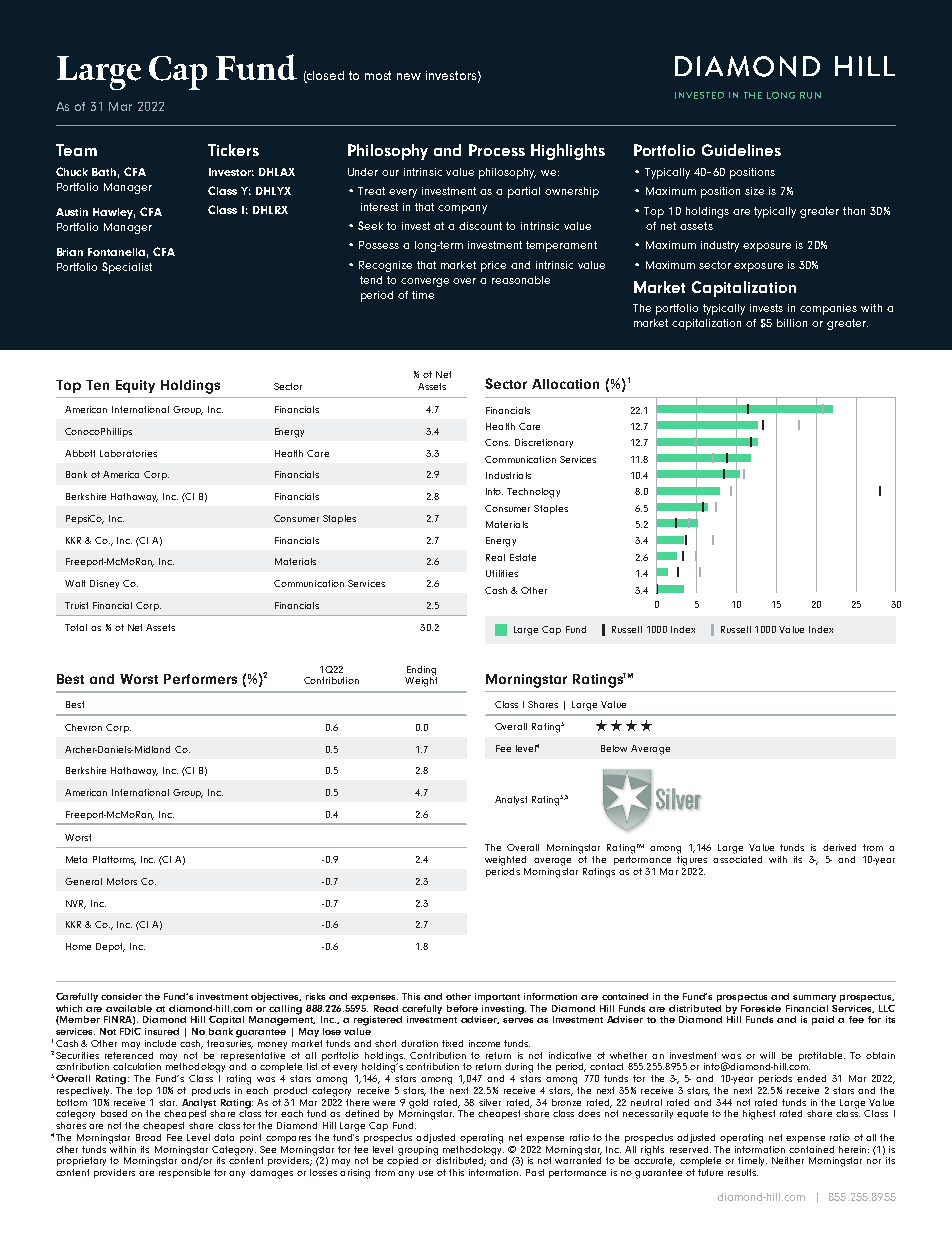 This screenshot has width=952, height=1233. Describe the element at coordinates (741, 150) in the screenshot. I see `Guidelines` at that location.
